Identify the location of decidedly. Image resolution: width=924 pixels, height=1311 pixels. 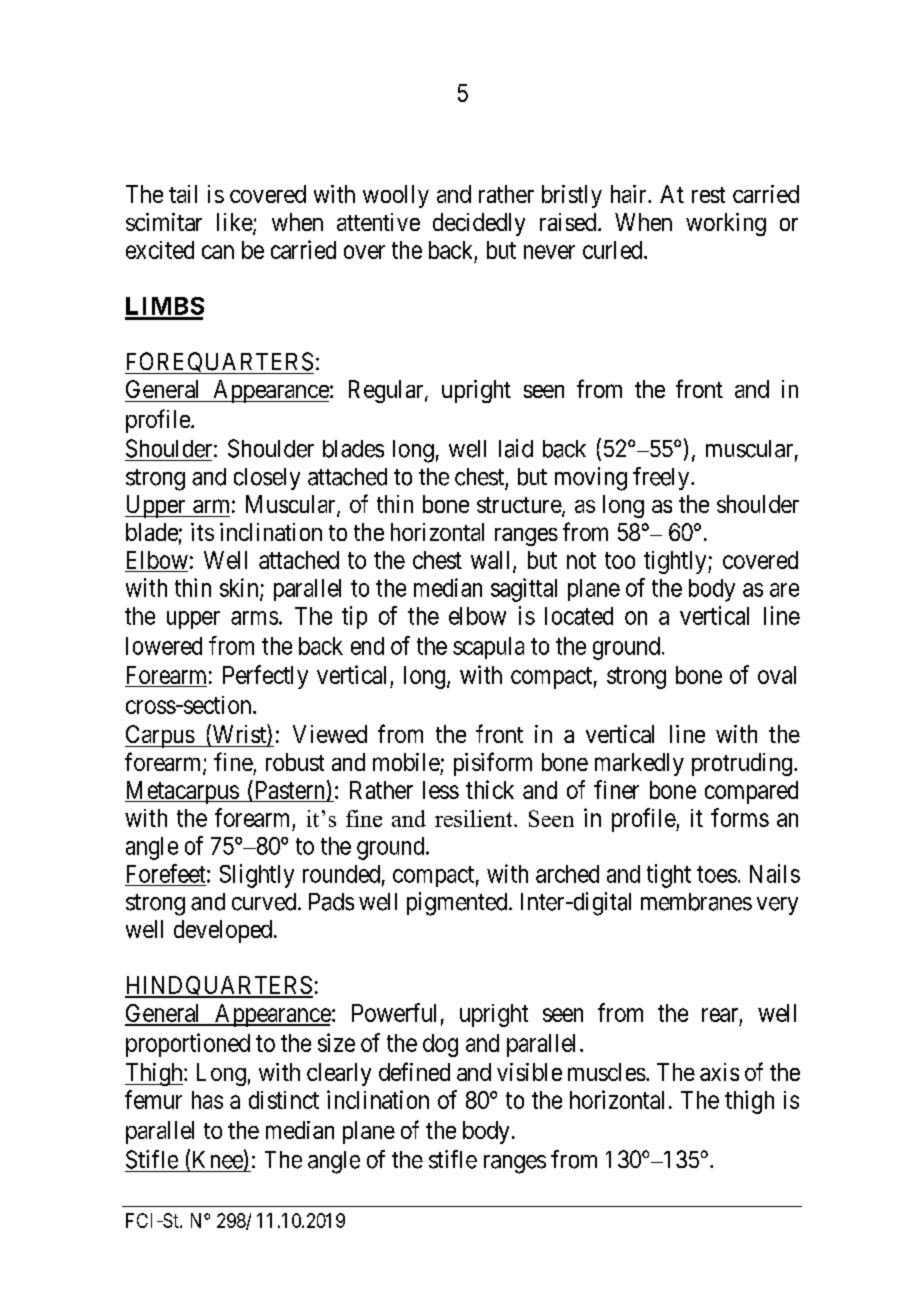
(479, 224).
